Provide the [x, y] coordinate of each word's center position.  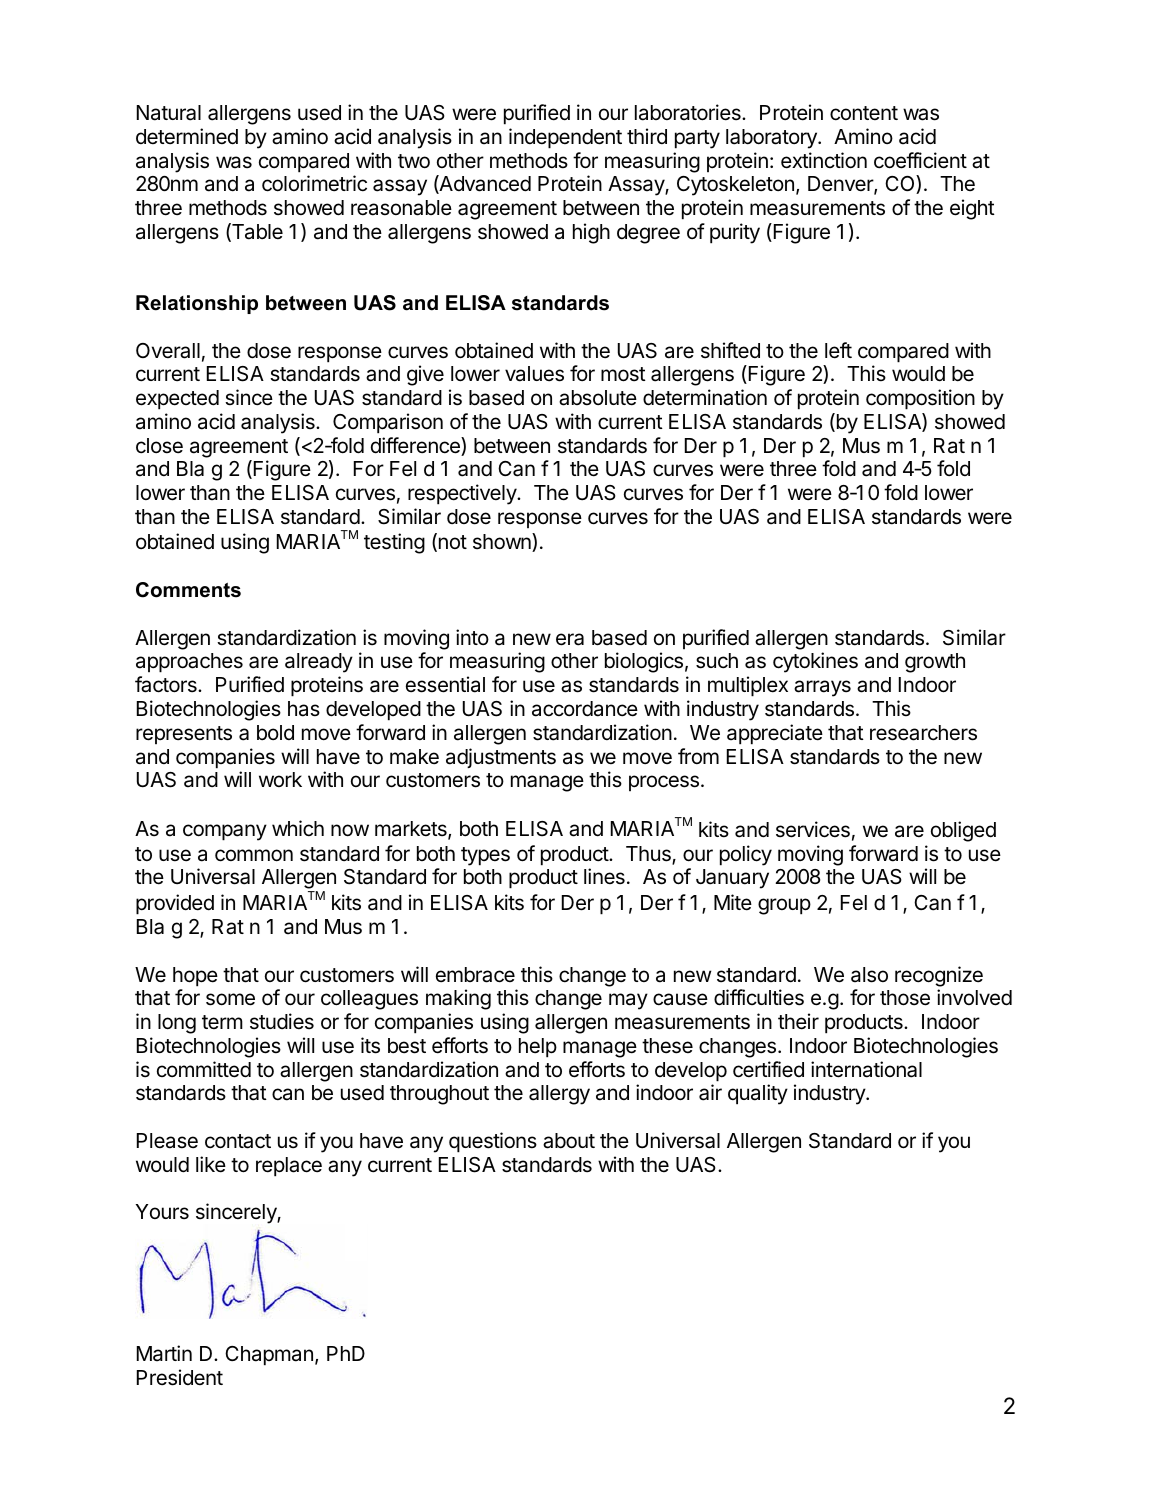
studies [282, 1021]
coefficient [920, 160]
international [866, 1069]
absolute [598, 398]
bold [275, 733]
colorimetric [314, 183]
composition [920, 399]
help [538, 1048]
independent [565, 138]
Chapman [269, 1356]
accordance [585, 709]
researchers [923, 733]
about [569, 1141]
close [159, 446]
